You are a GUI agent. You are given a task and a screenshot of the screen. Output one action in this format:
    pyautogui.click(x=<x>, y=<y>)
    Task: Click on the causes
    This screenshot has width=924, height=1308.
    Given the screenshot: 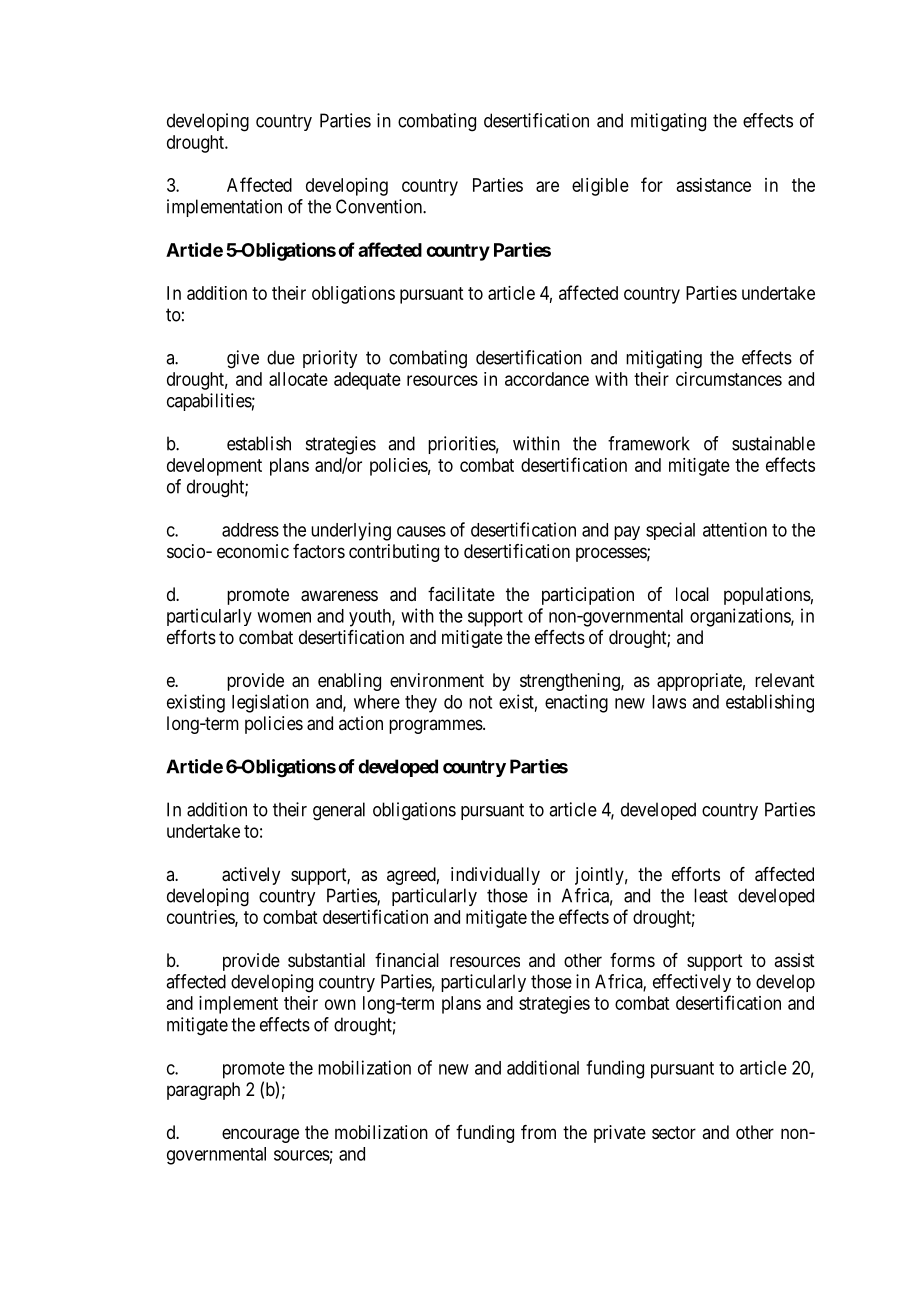 What is the action you would take?
    pyautogui.click(x=421, y=531)
